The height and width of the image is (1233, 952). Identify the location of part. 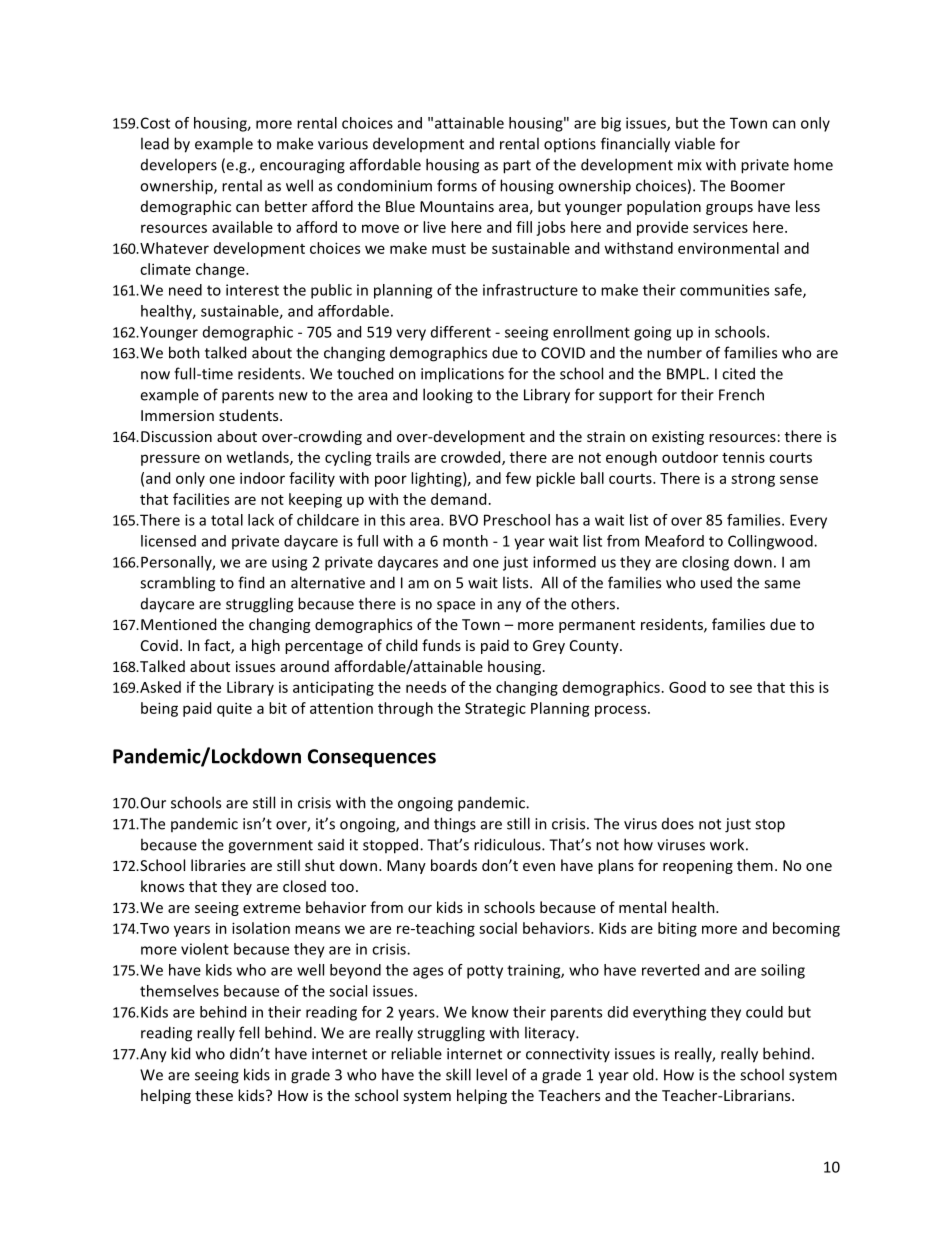
(517, 167).
